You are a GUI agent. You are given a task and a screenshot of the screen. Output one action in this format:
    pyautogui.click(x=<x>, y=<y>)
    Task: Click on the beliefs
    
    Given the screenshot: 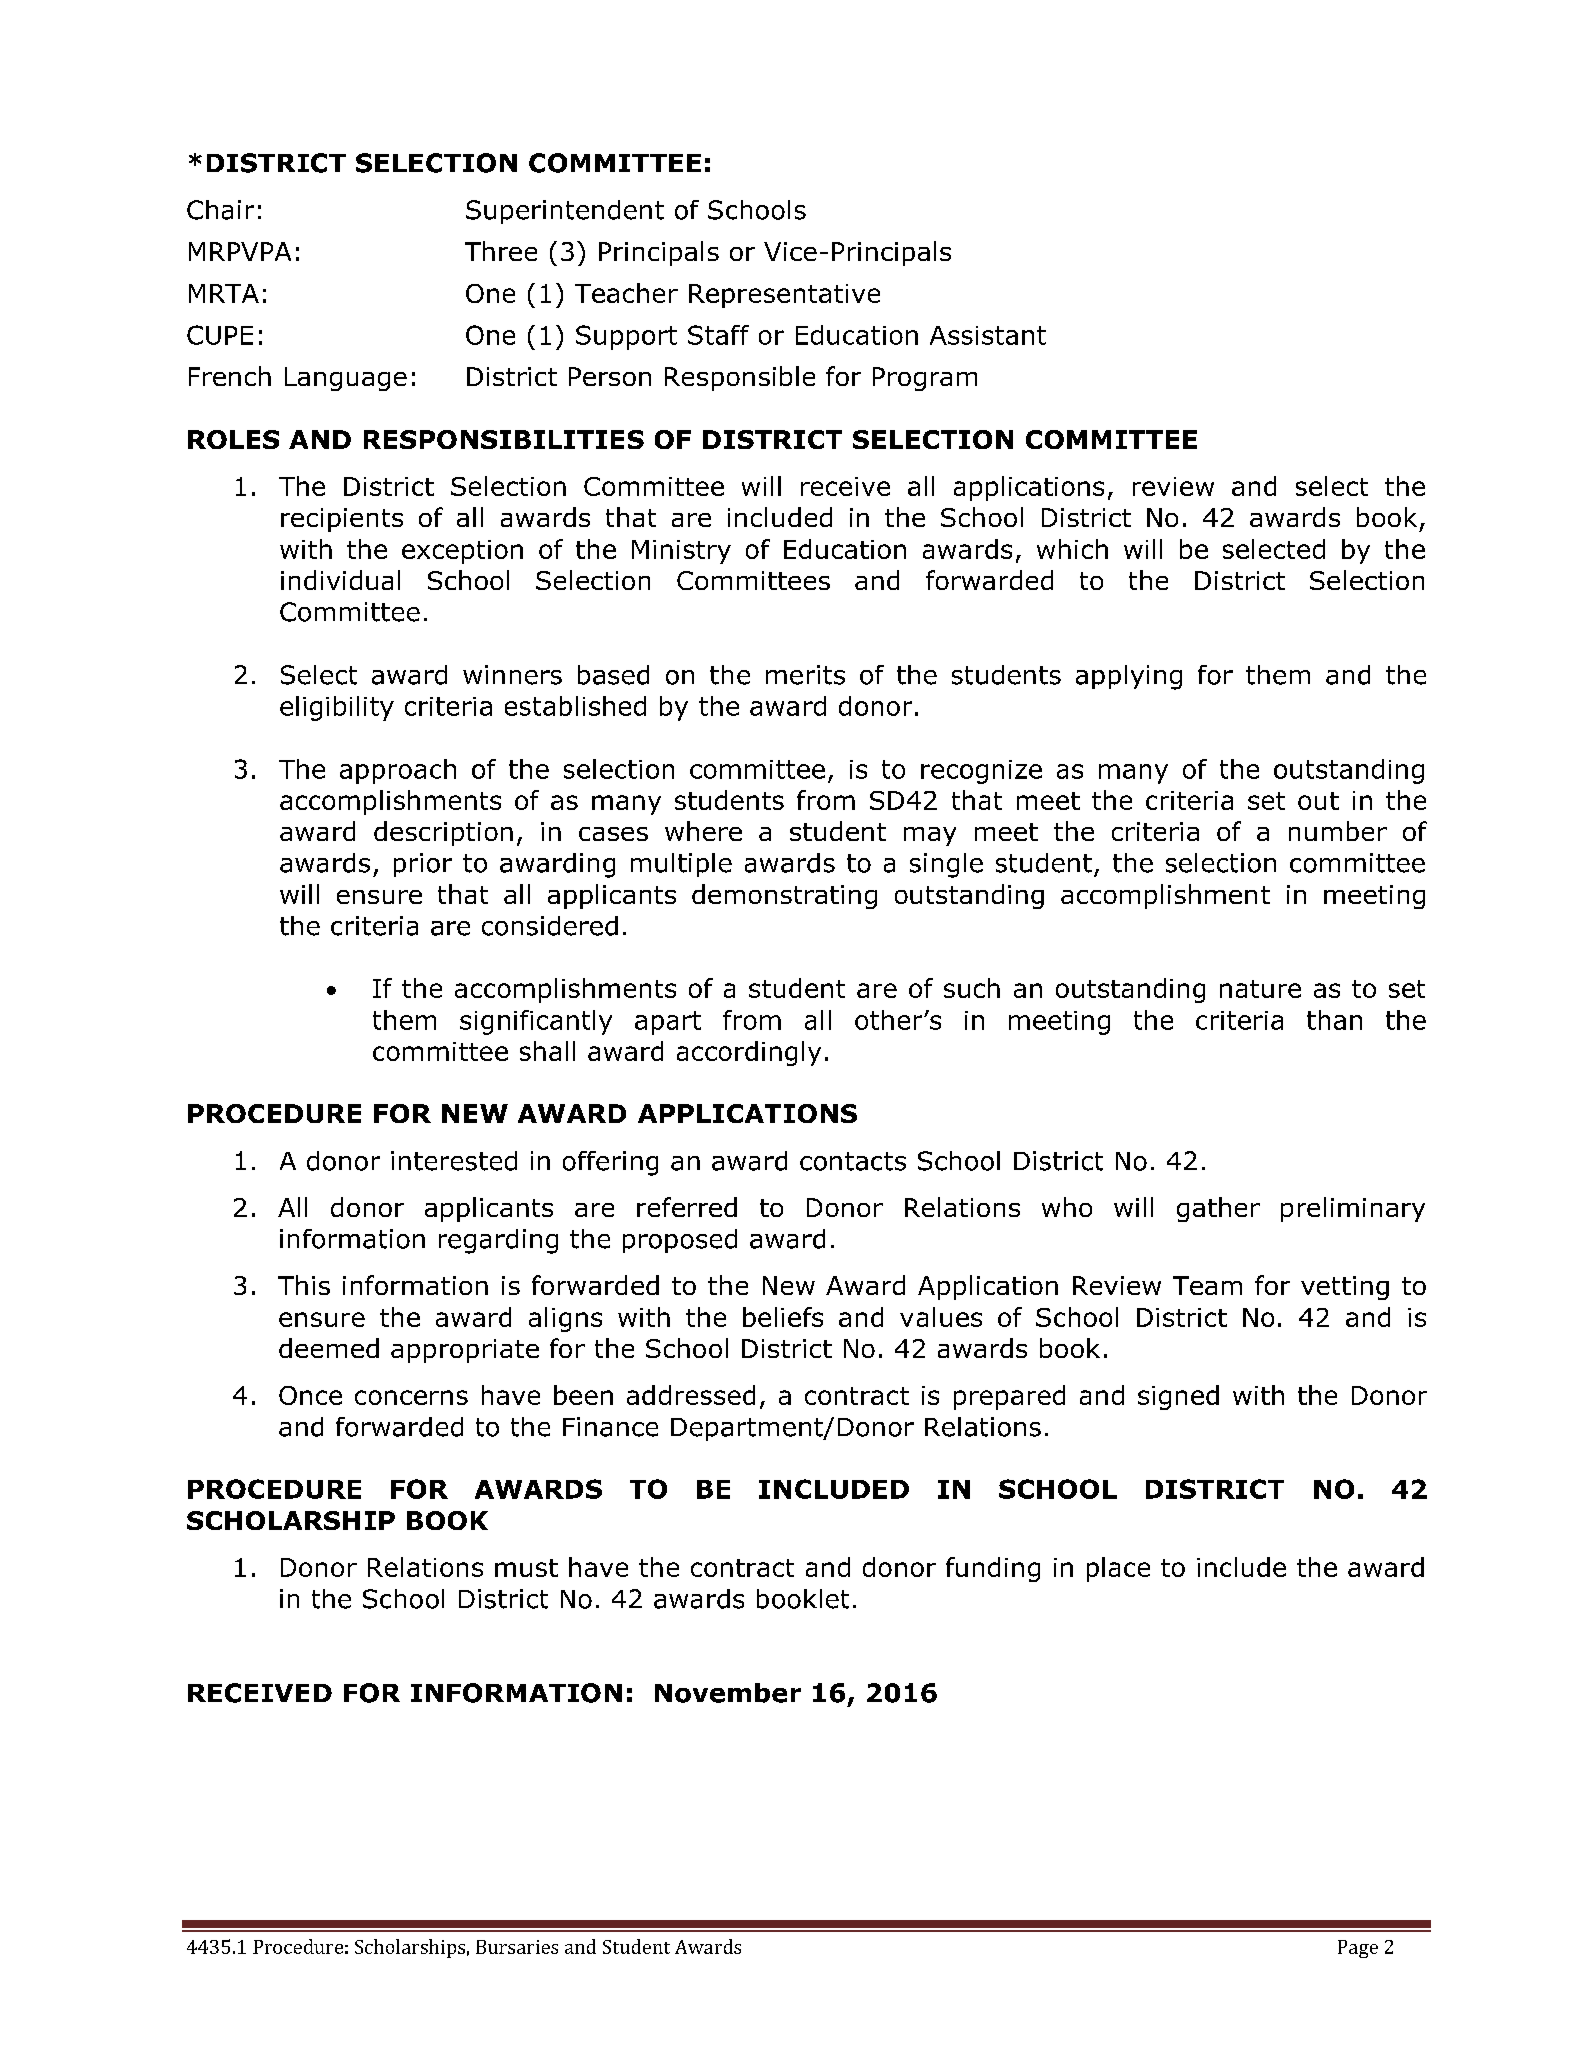 What is the action you would take?
    pyautogui.click(x=783, y=1317)
